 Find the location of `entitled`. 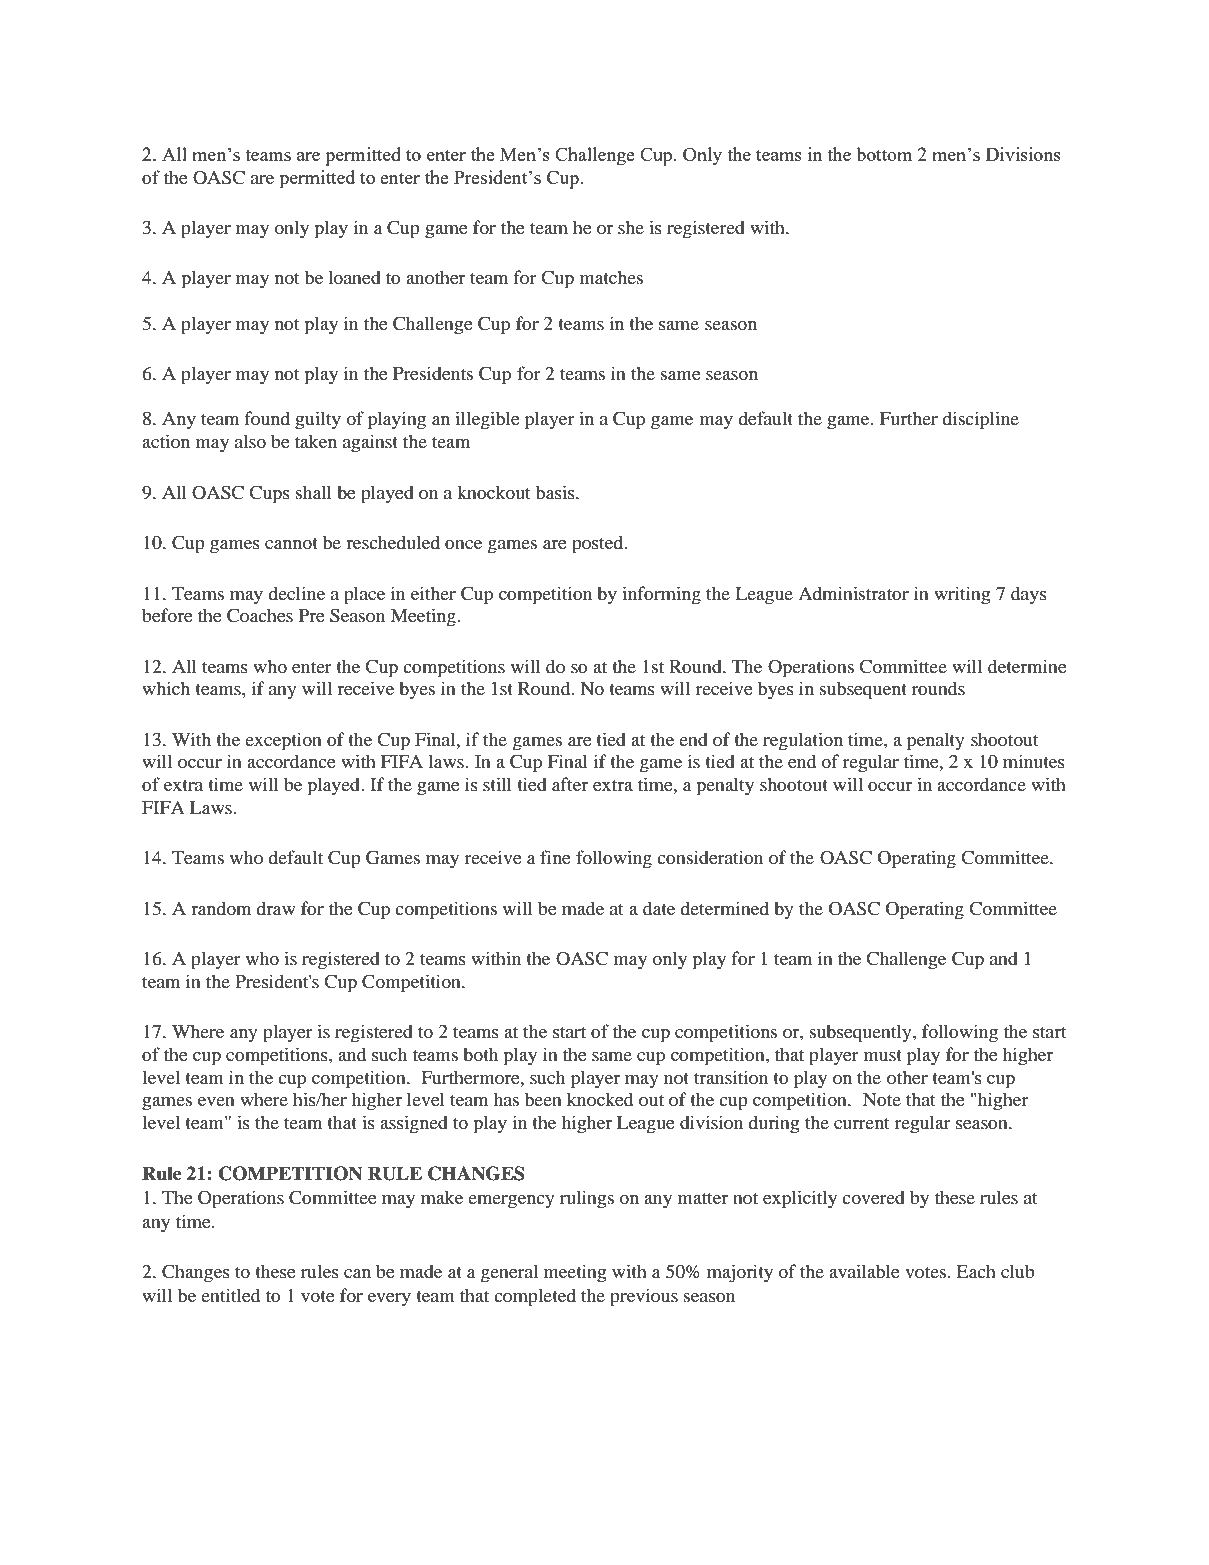

entitled is located at coordinates (230, 1295).
